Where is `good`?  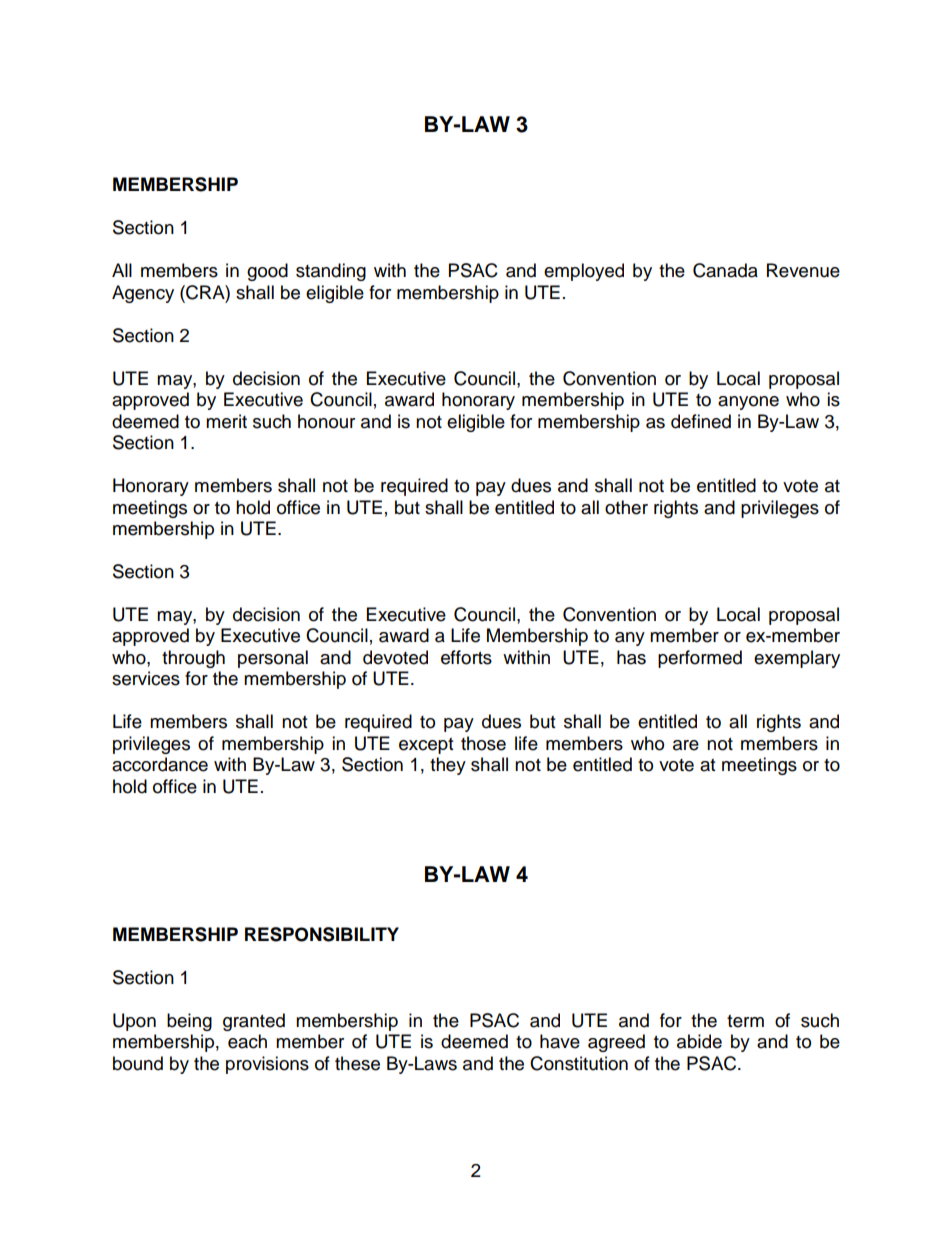
good is located at coordinates (267, 272).
